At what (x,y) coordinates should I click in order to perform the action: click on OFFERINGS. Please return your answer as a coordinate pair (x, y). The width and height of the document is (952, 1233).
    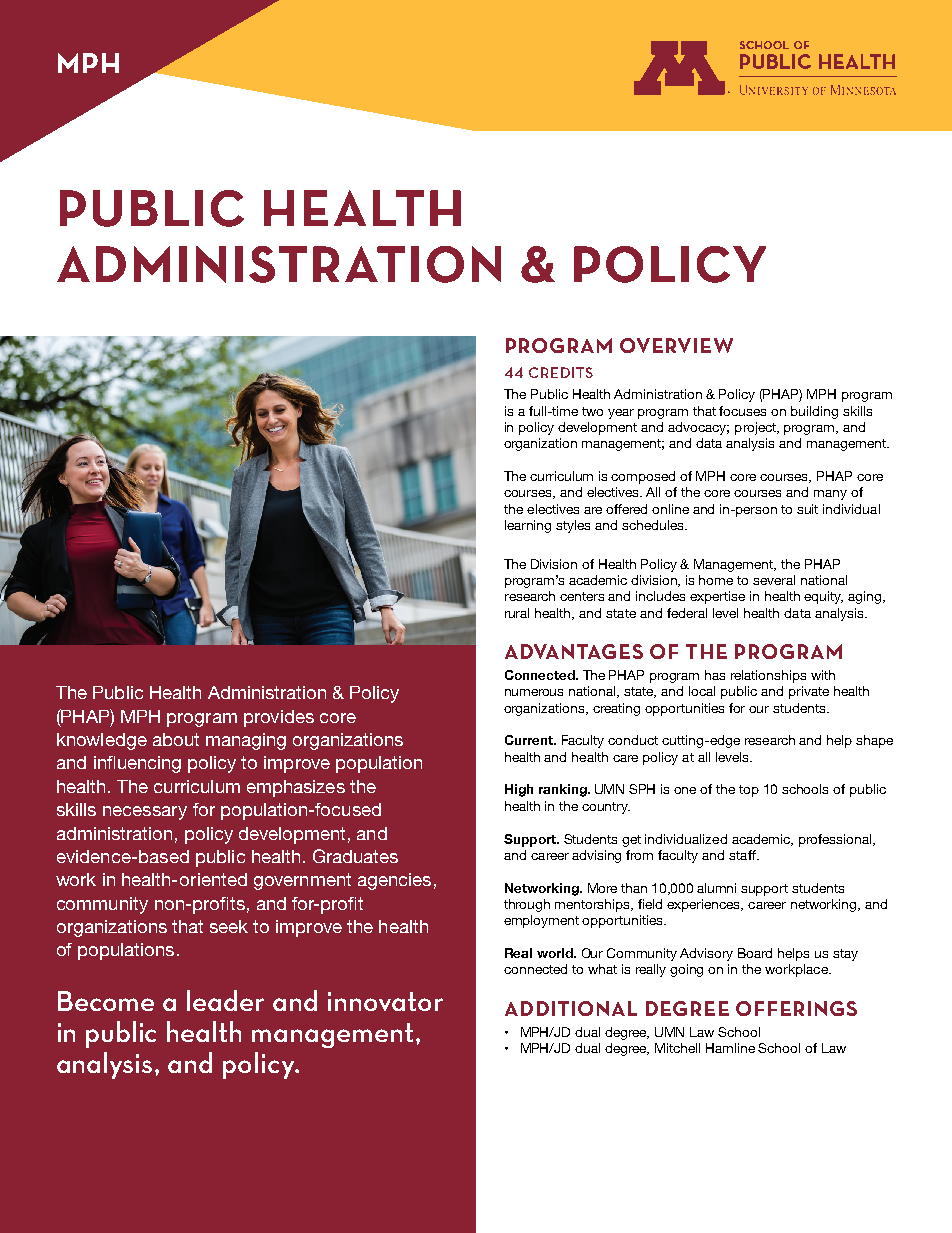
    Looking at the image, I should click on (796, 1008).
